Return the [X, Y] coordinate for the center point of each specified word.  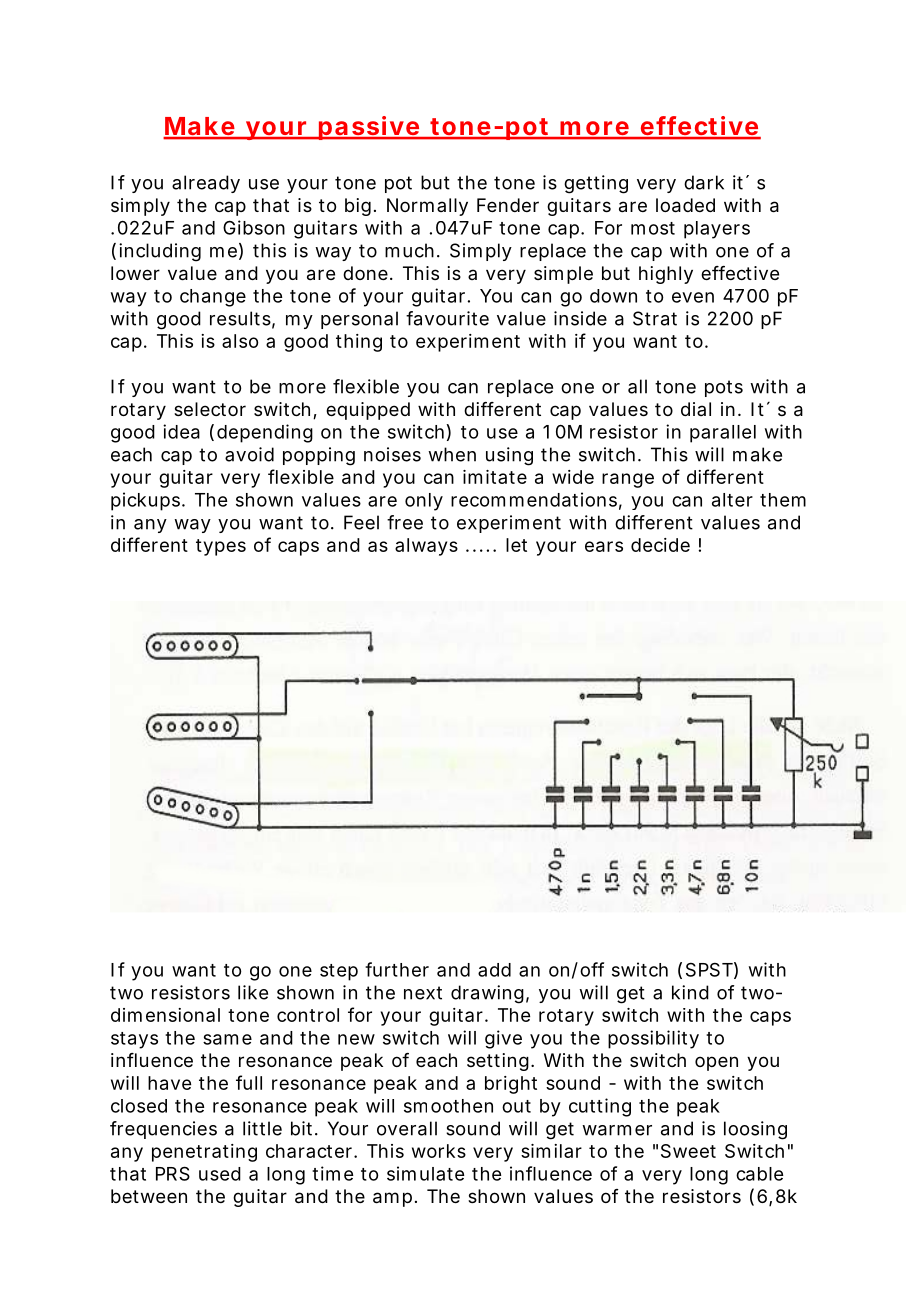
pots [724, 388]
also [240, 341]
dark [704, 182]
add [494, 970]
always [426, 547]
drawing [487, 994]
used [220, 1174]
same [227, 1039]
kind [690, 992]
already [206, 184]
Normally [427, 207]
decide [660, 545]
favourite [447, 318]
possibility [653, 1039]
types [221, 547]
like [253, 992]
